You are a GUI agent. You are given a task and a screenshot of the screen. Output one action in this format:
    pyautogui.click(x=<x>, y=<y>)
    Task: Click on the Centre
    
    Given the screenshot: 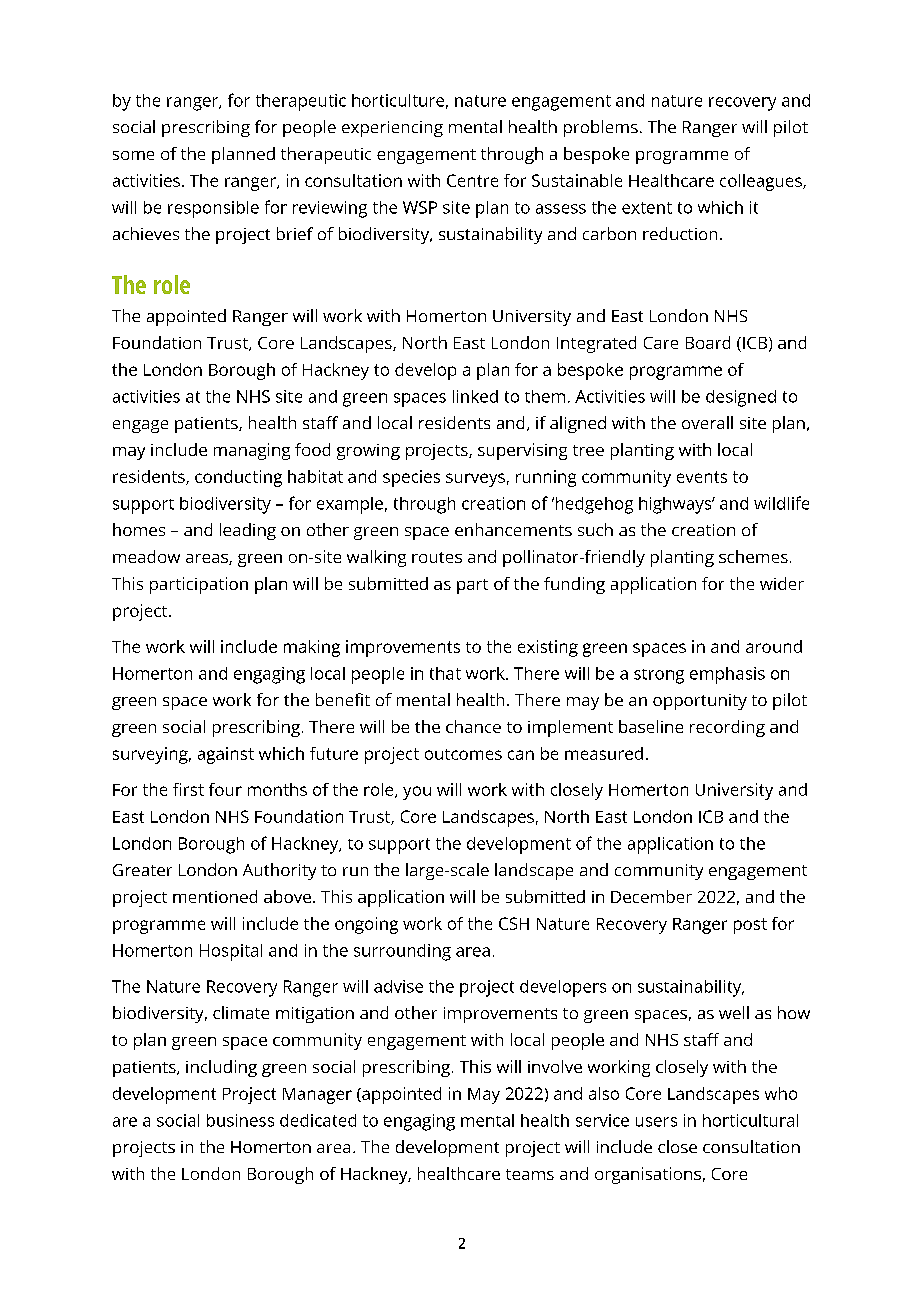 What is the action you would take?
    pyautogui.click(x=472, y=180)
